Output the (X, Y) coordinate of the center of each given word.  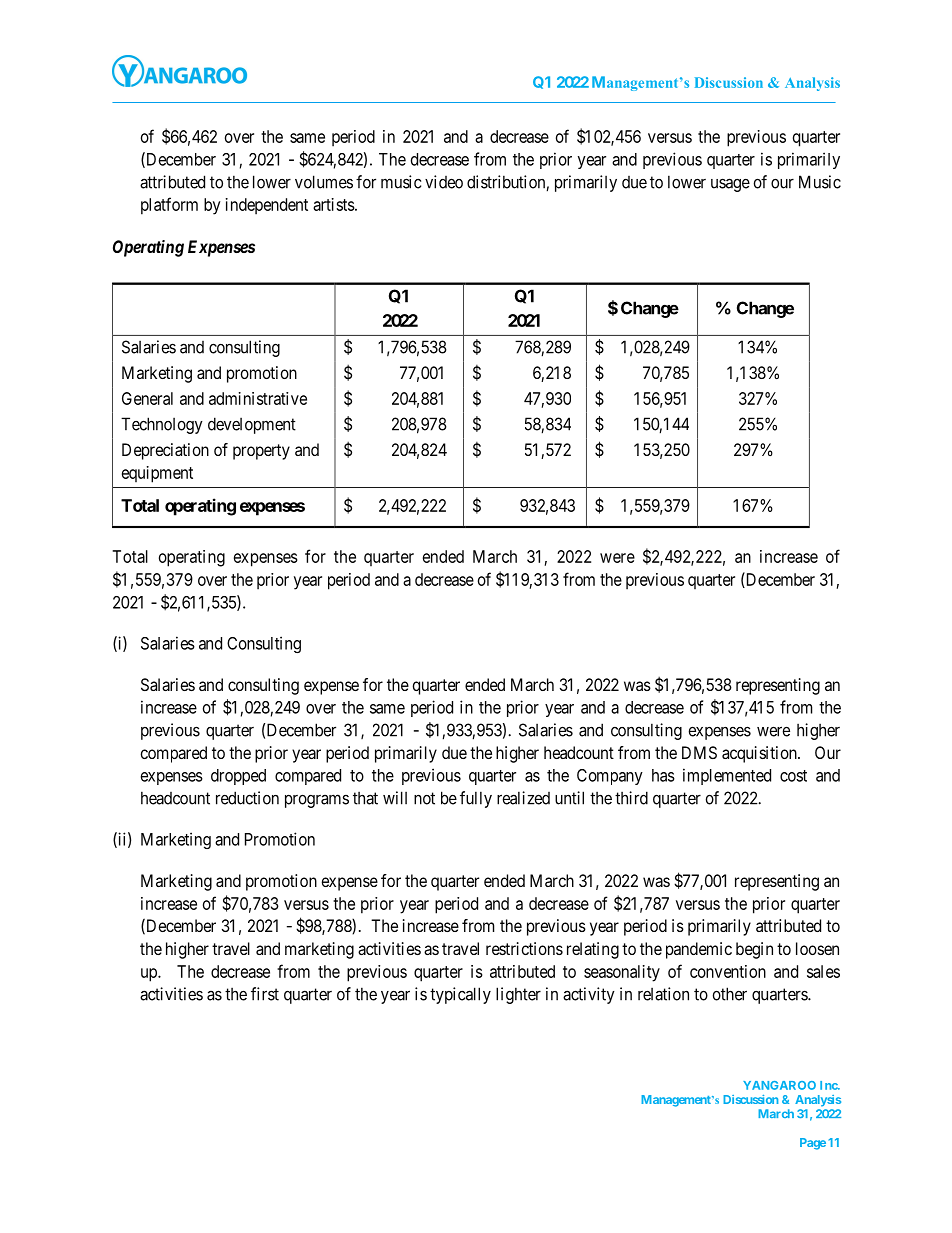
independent (267, 206)
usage (730, 185)
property (261, 452)
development (252, 425)
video (444, 182)
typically (460, 995)
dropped (238, 777)
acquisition (760, 754)
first (265, 994)
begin (754, 950)
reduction (247, 798)
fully (476, 799)
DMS (699, 752)
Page (813, 1144)
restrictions (524, 948)
